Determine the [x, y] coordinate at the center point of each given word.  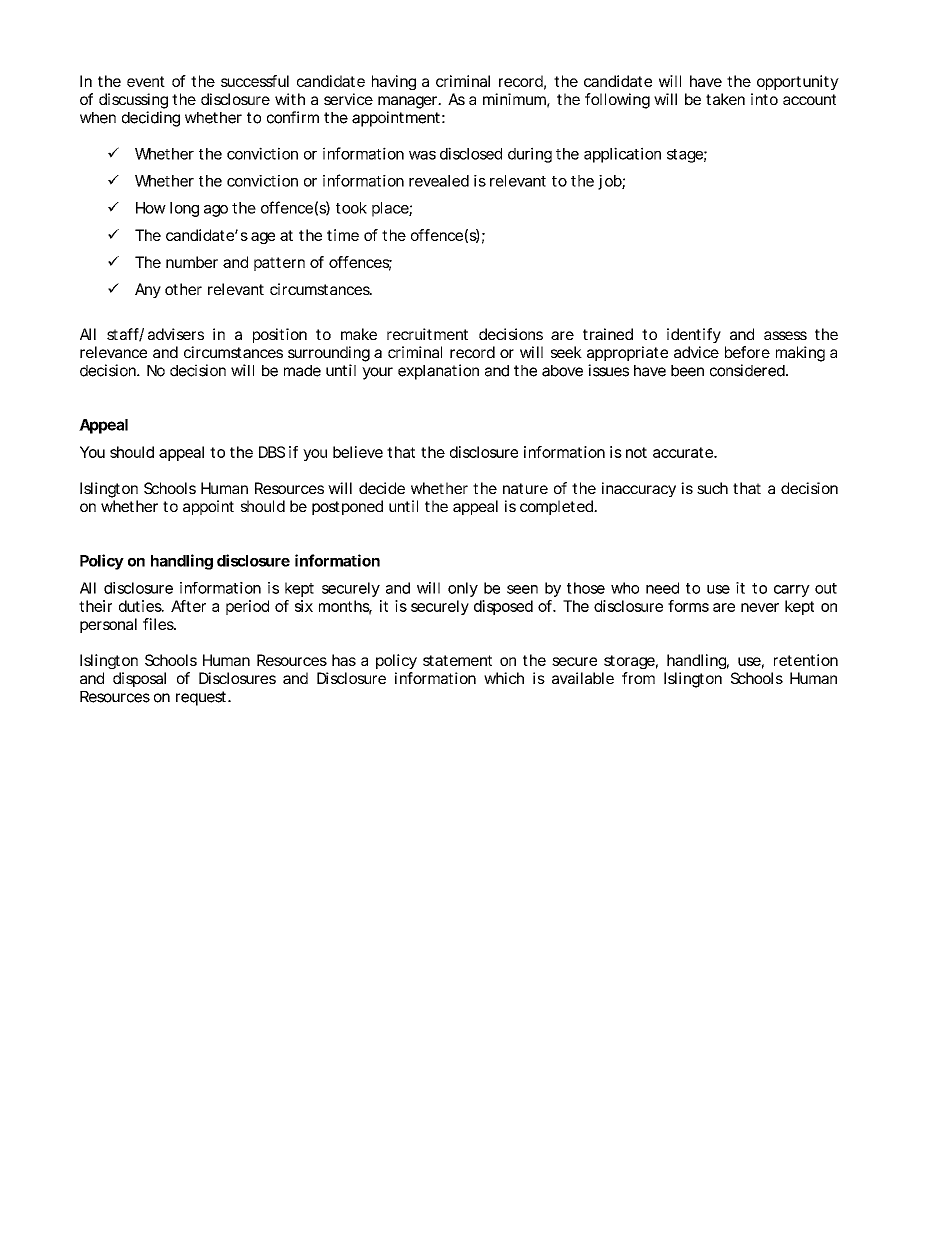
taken [725, 99]
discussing [133, 101]
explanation [438, 372]
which [504, 678]
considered [747, 370]
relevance [113, 352]
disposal [139, 679]
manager [409, 102]
